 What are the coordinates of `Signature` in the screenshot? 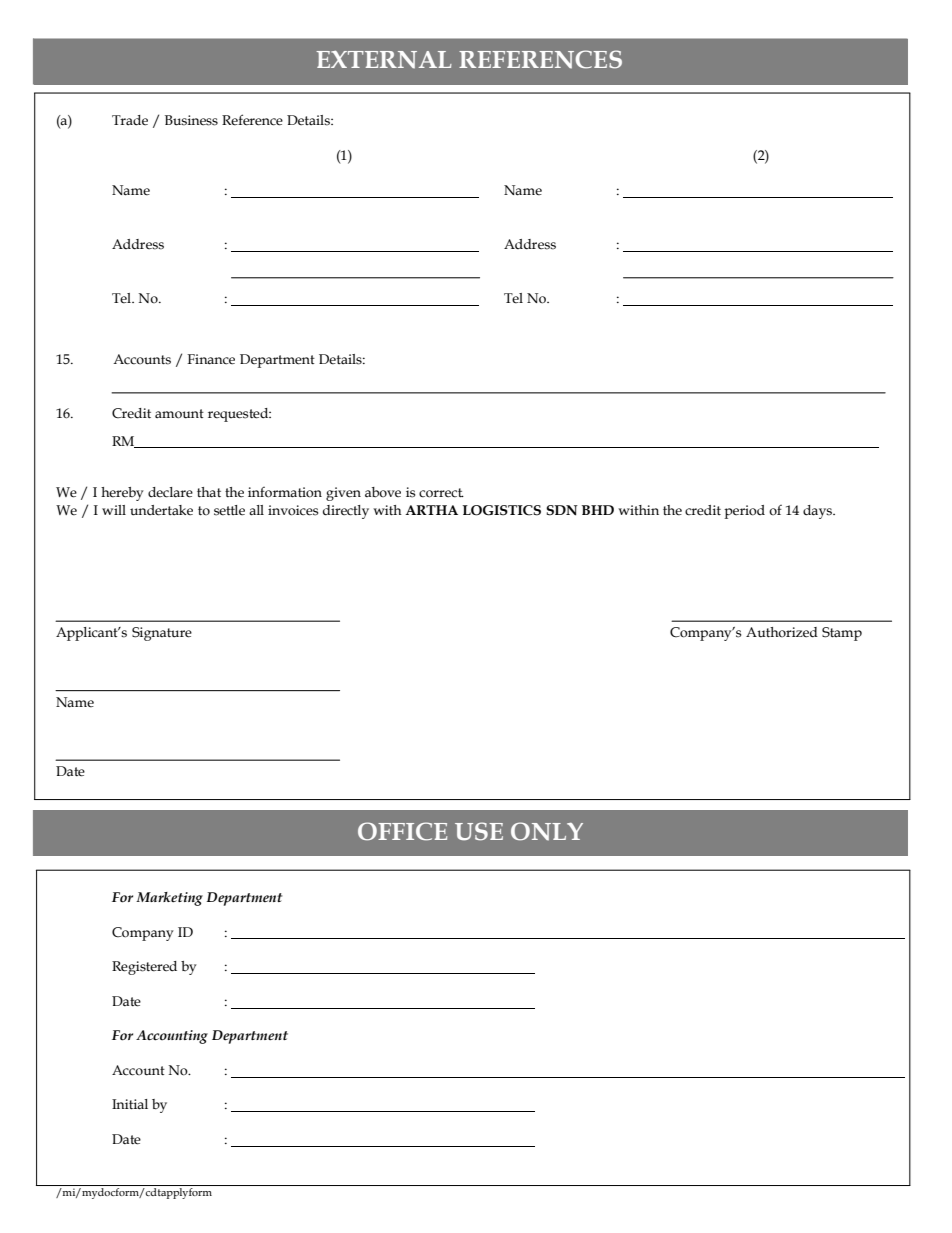 It's located at (162, 634).
